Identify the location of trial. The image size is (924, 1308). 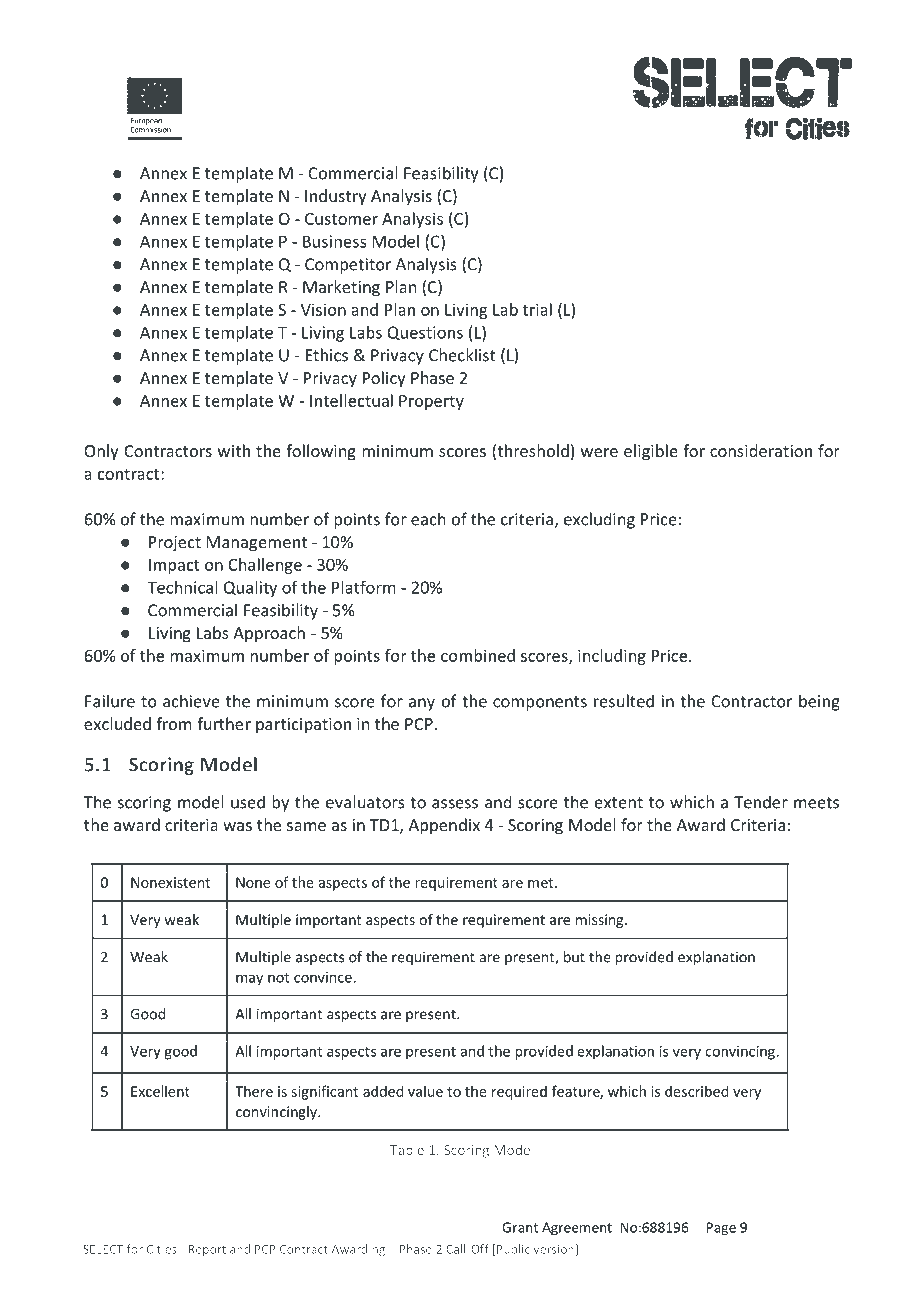
(537, 309).
